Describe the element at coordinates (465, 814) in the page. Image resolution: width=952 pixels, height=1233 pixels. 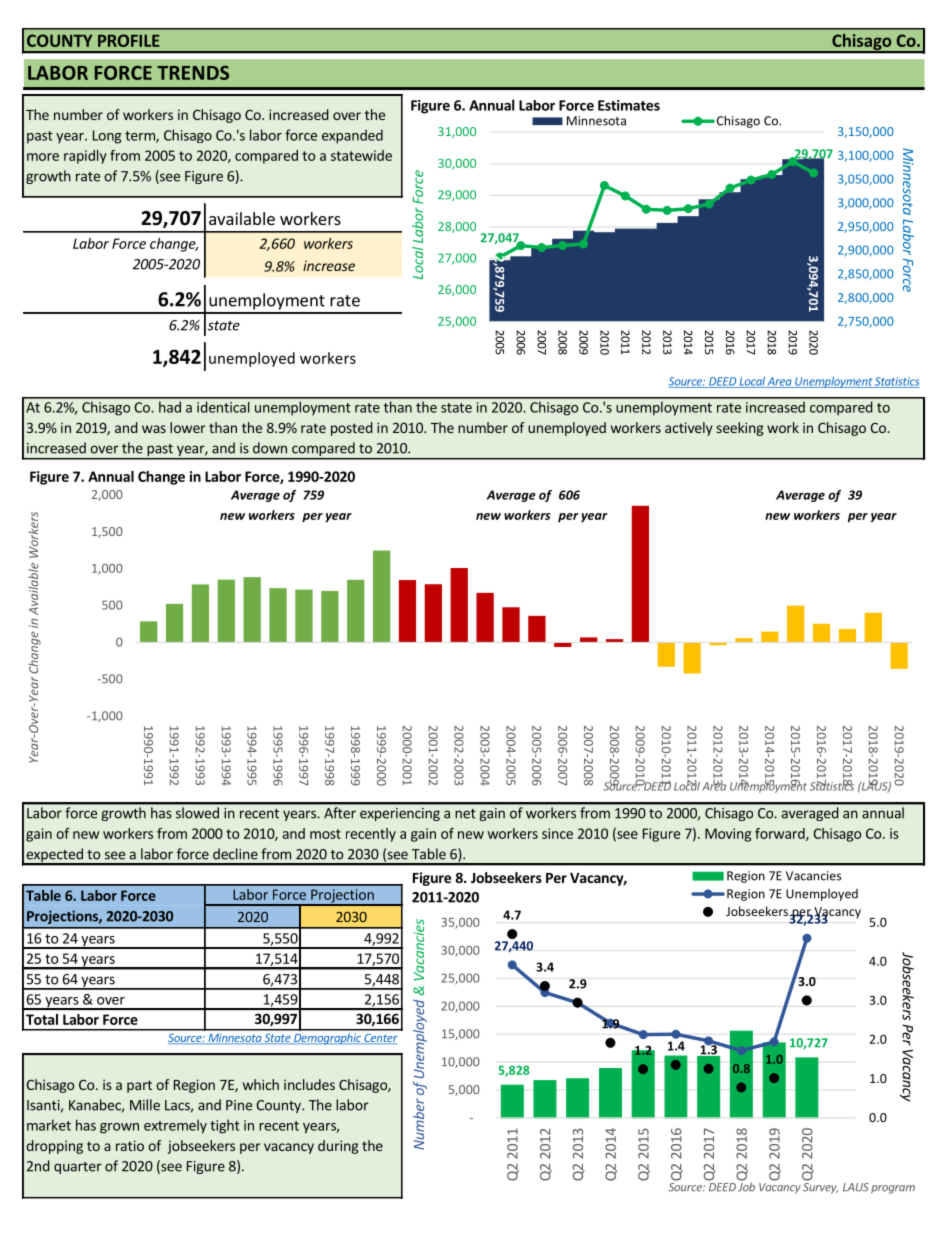
I see `net` at that location.
